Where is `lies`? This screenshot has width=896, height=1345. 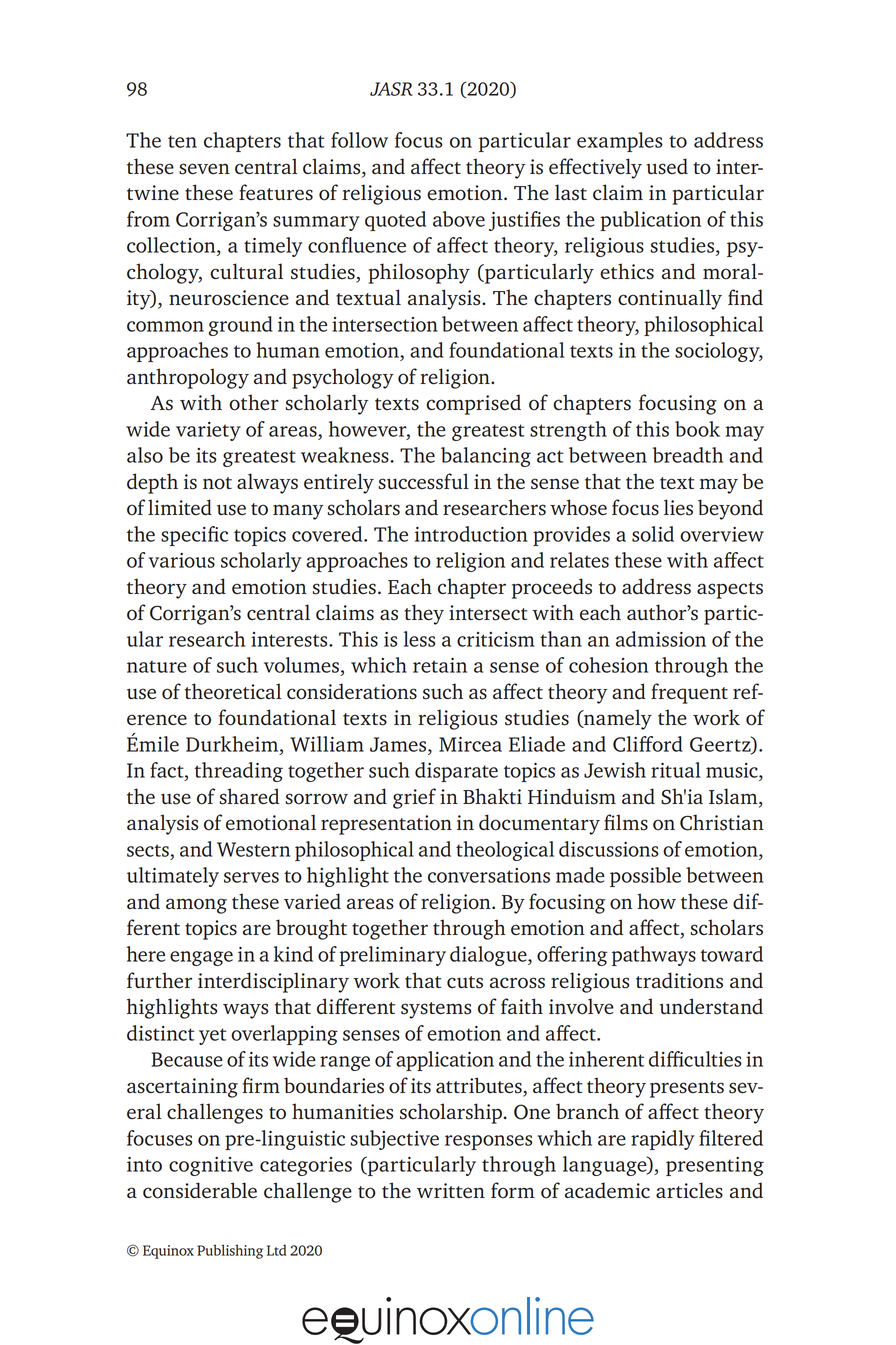 lies is located at coordinates (678, 507).
